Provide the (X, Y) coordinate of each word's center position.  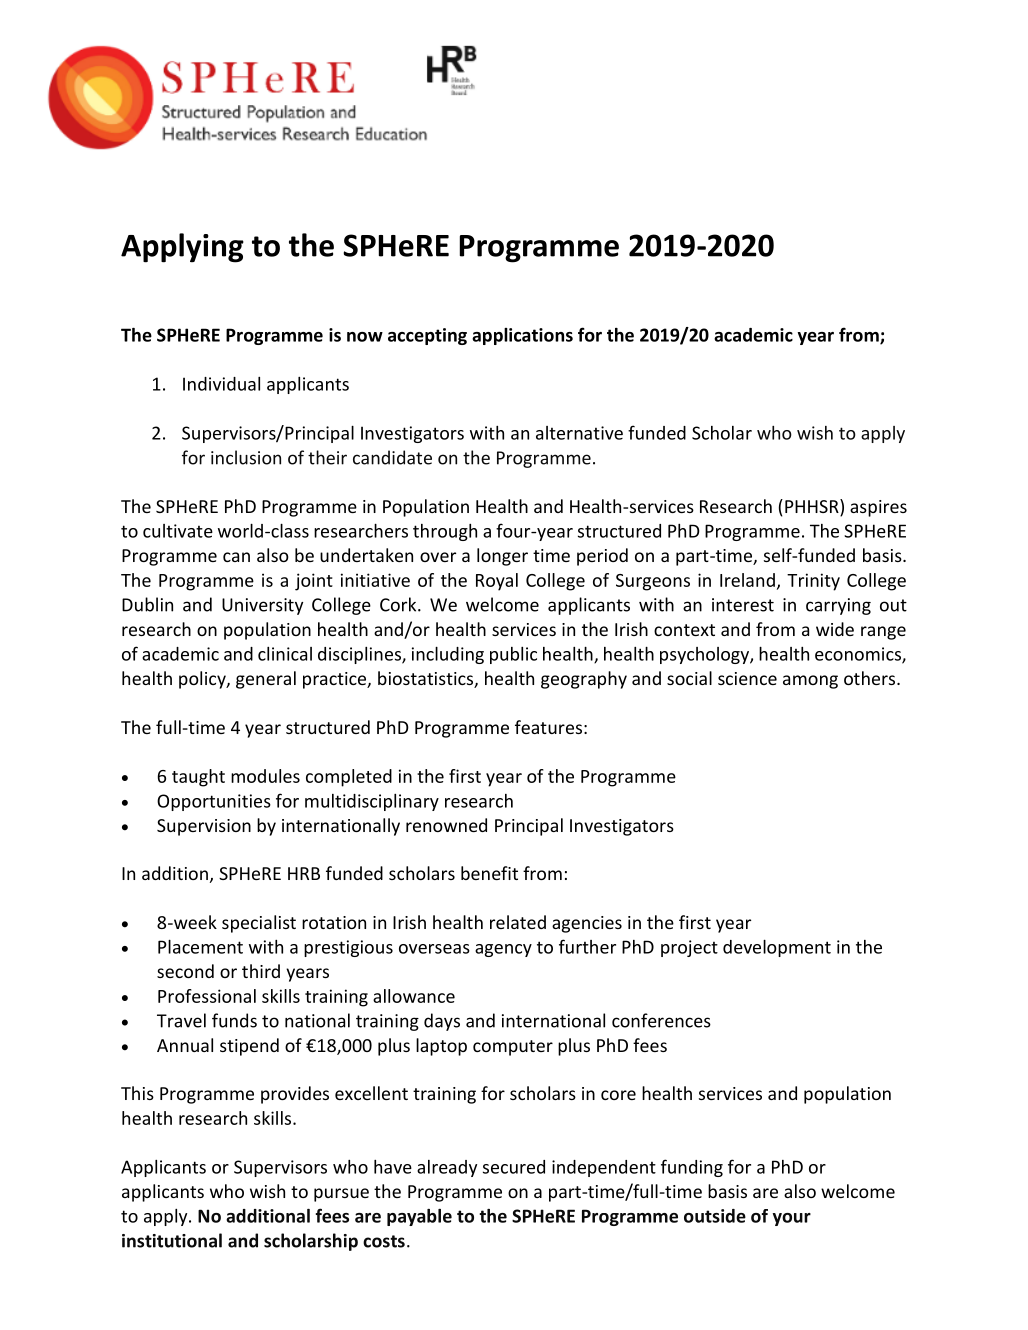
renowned (446, 825)
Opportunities (214, 802)
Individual (221, 384)
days (442, 1022)
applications (522, 336)
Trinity (813, 582)
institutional (172, 1240)
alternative (579, 433)
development (777, 948)
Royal (497, 582)
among (810, 682)
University (262, 606)
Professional (207, 996)
